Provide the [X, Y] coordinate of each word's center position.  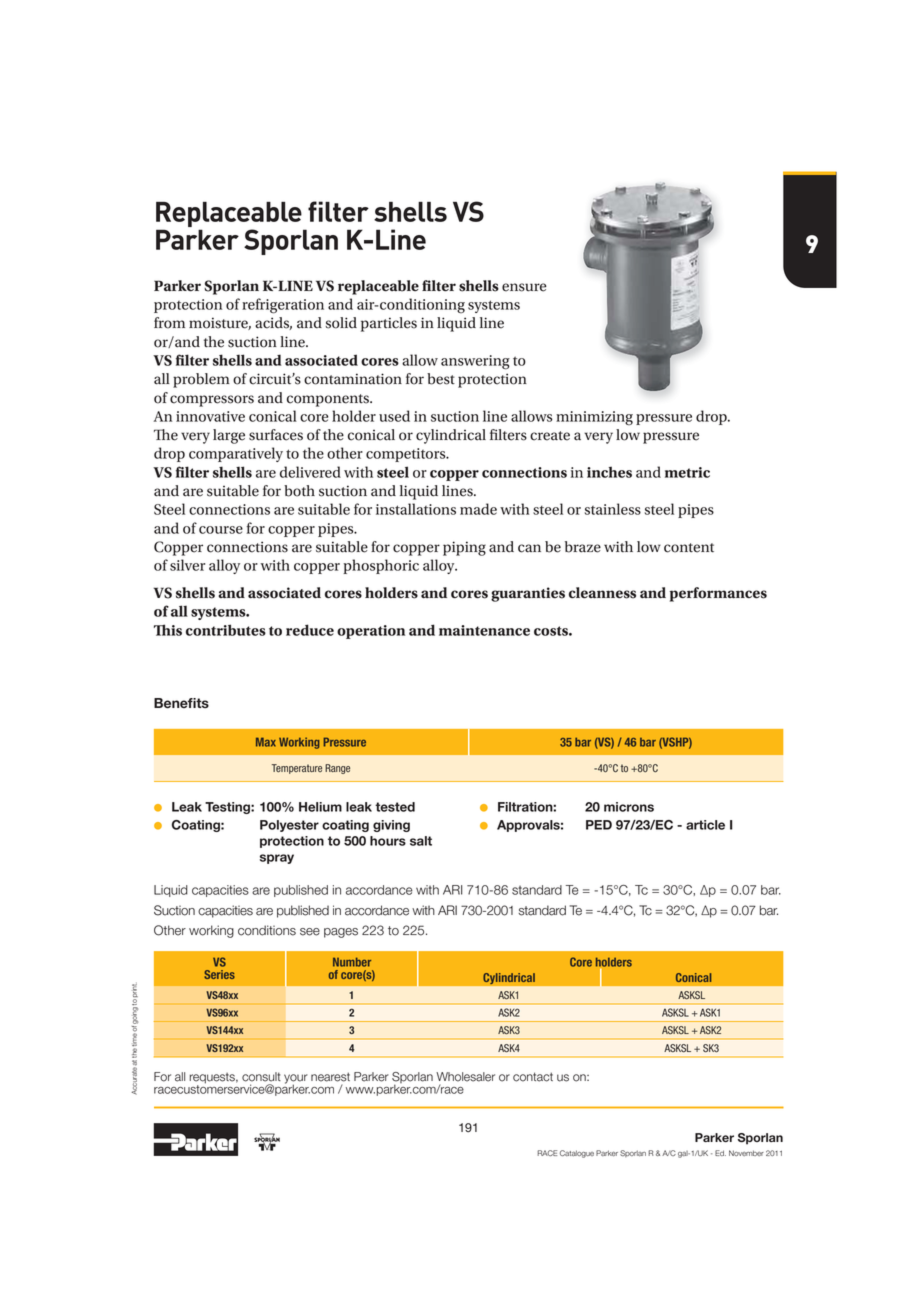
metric [687, 472]
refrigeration [283, 306]
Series [219, 974]
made [478, 509]
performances [718, 594]
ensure [524, 287]
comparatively [236, 454]
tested [395, 807]
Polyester [289, 826]
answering [475, 362]
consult [261, 1077]
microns [629, 807]
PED [599, 825]
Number [352, 962]
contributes [226, 630]
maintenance [484, 630]
